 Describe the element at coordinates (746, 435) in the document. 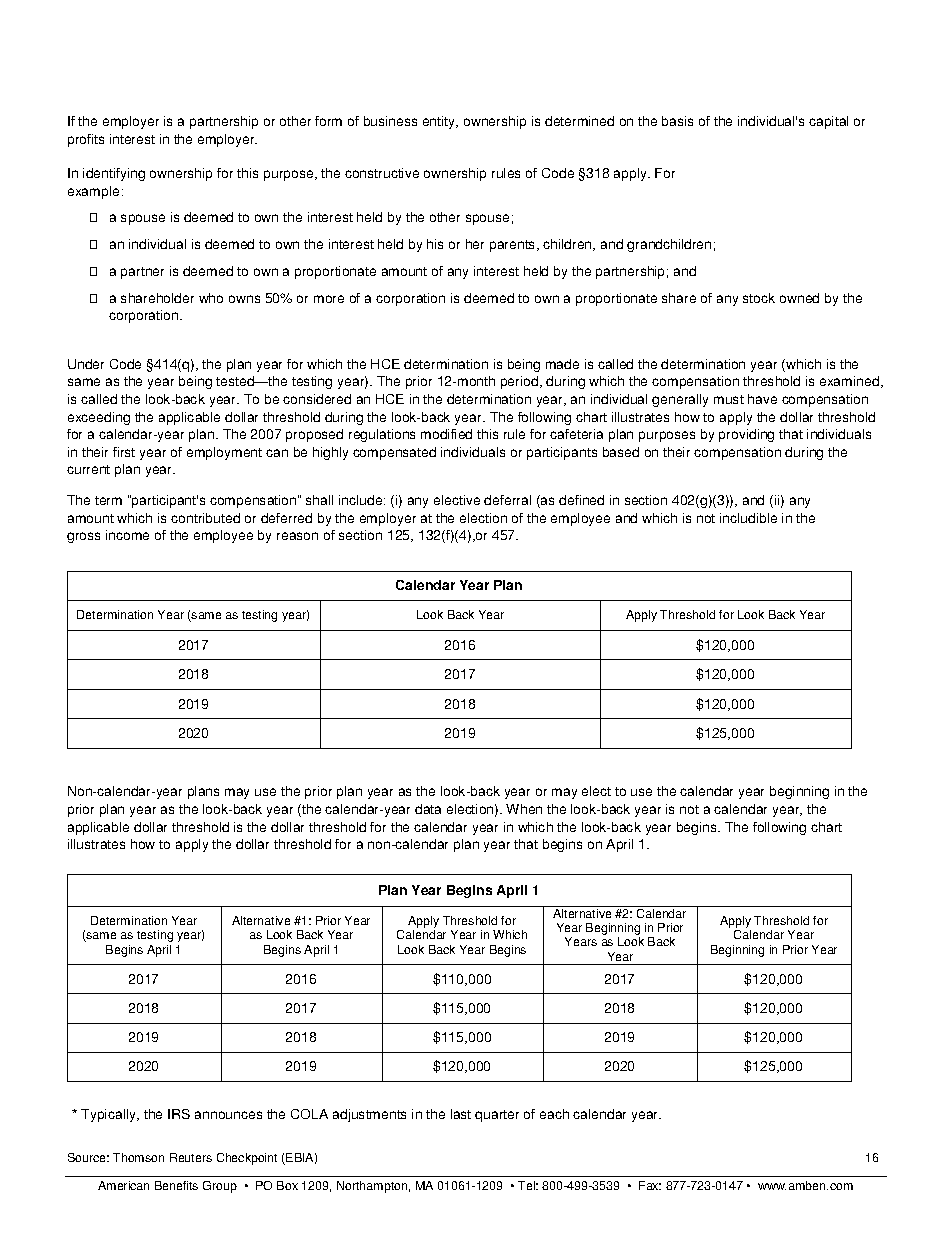

I see `providing` at that location.
